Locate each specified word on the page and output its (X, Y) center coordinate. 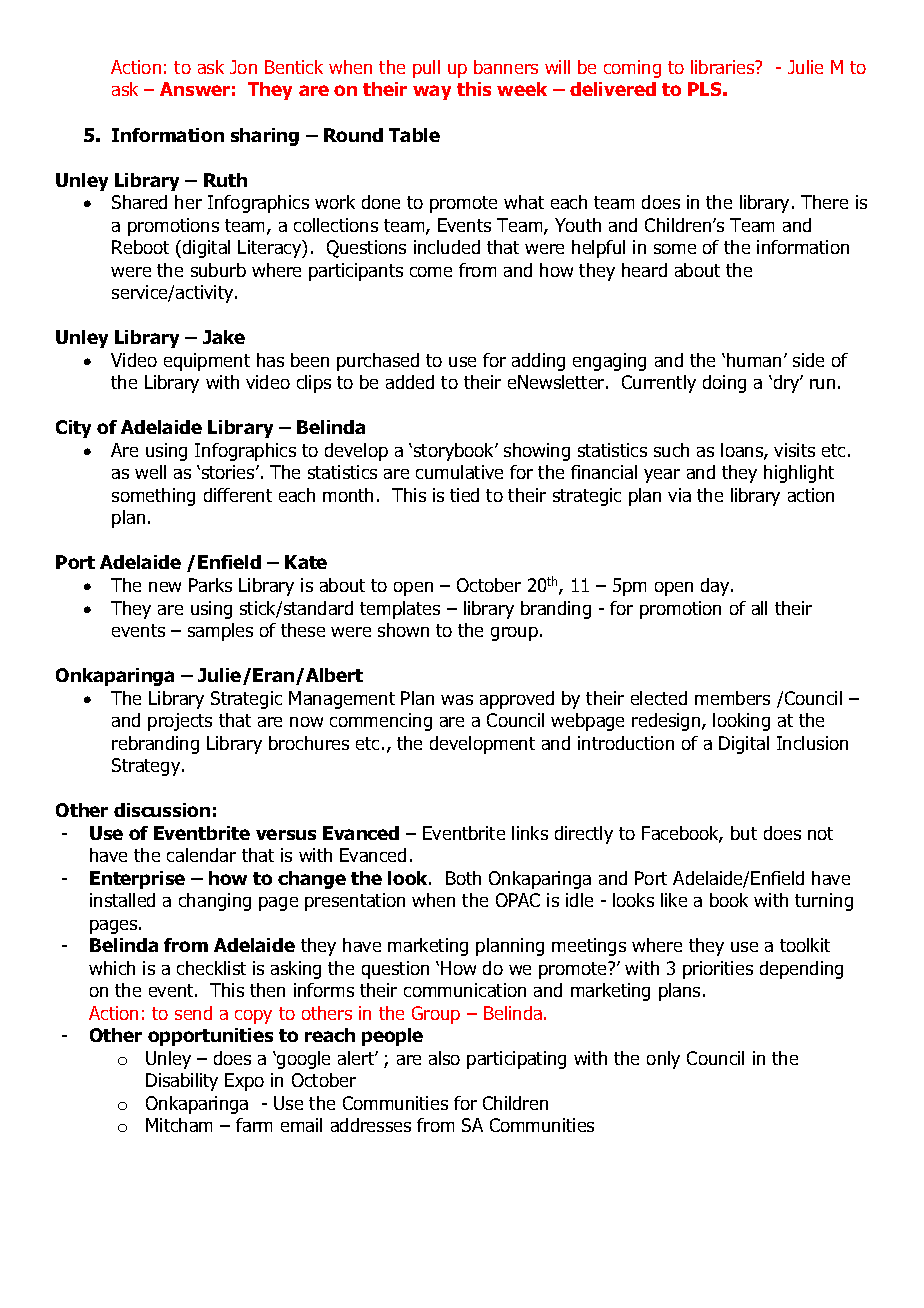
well (150, 472)
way (432, 92)
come (431, 272)
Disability (182, 1082)
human (754, 360)
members (732, 698)
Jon (243, 67)
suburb (218, 270)
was (457, 700)
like (674, 900)
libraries (724, 67)
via (679, 495)
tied (464, 495)
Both (463, 878)
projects (180, 722)
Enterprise (137, 880)
